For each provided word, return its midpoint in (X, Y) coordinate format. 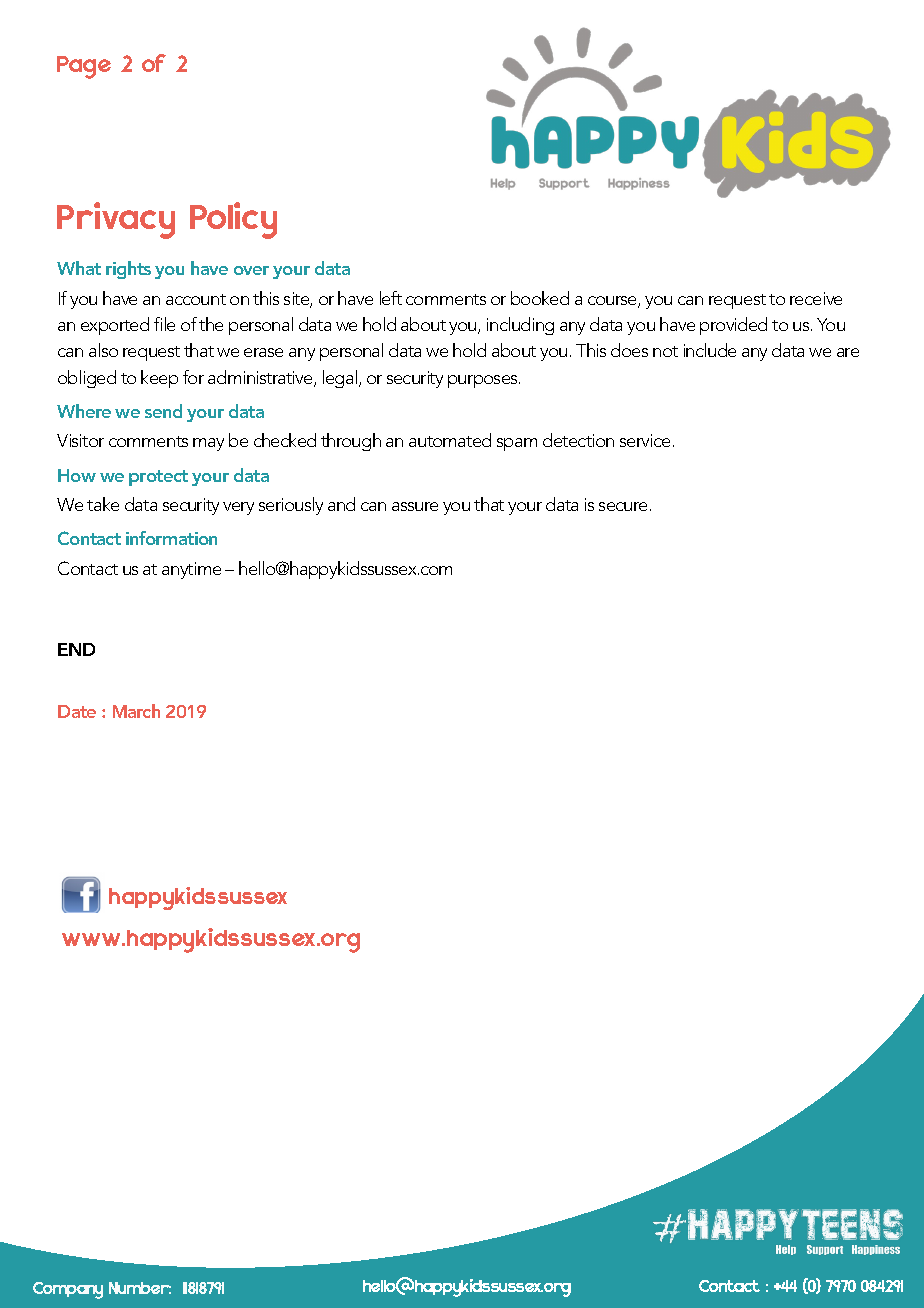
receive (816, 298)
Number (140, 1288)
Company (68, 1290)
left (391, 298)
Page (84, 67)
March (136, 711)
